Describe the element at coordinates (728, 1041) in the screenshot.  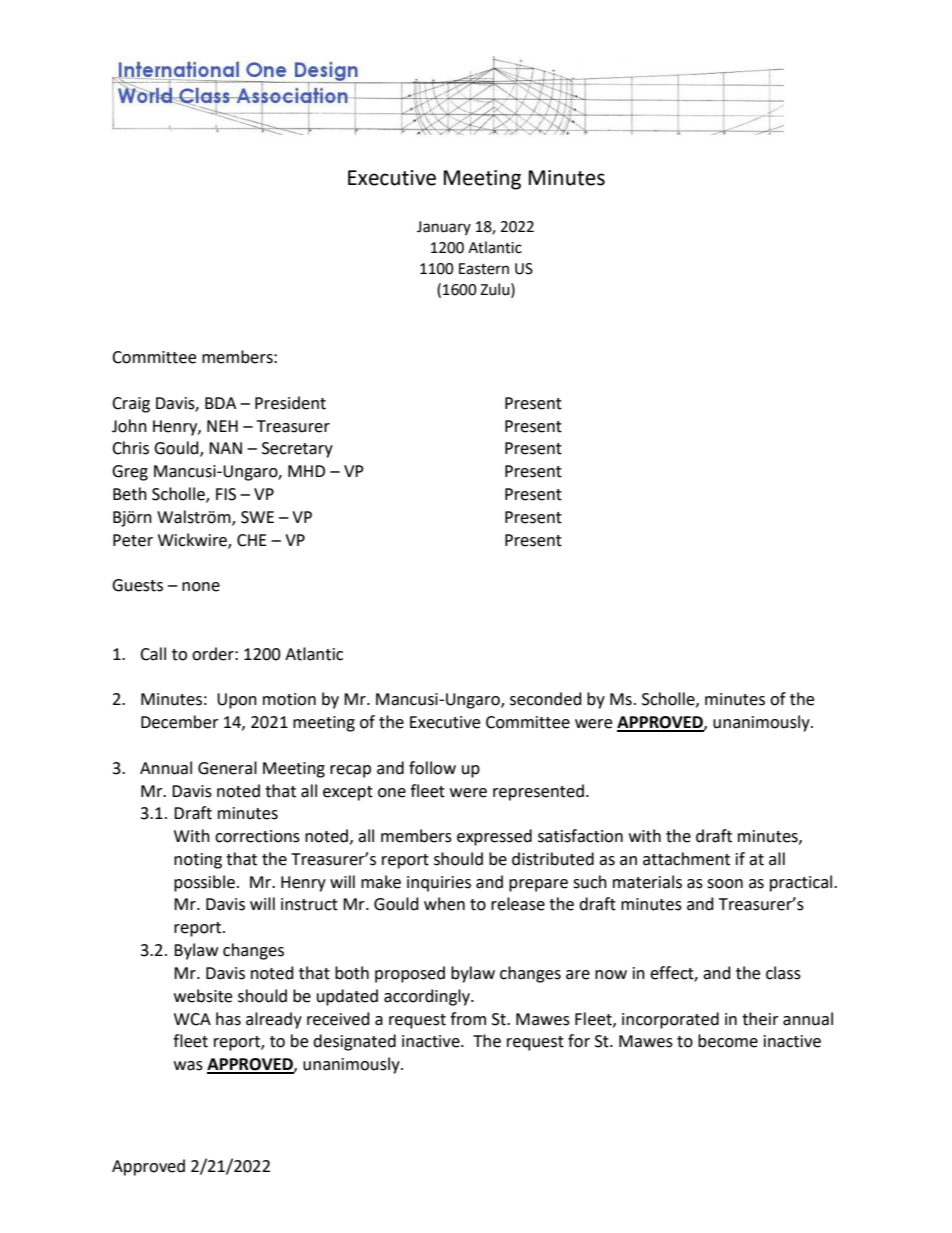
I see `become` at that location.
